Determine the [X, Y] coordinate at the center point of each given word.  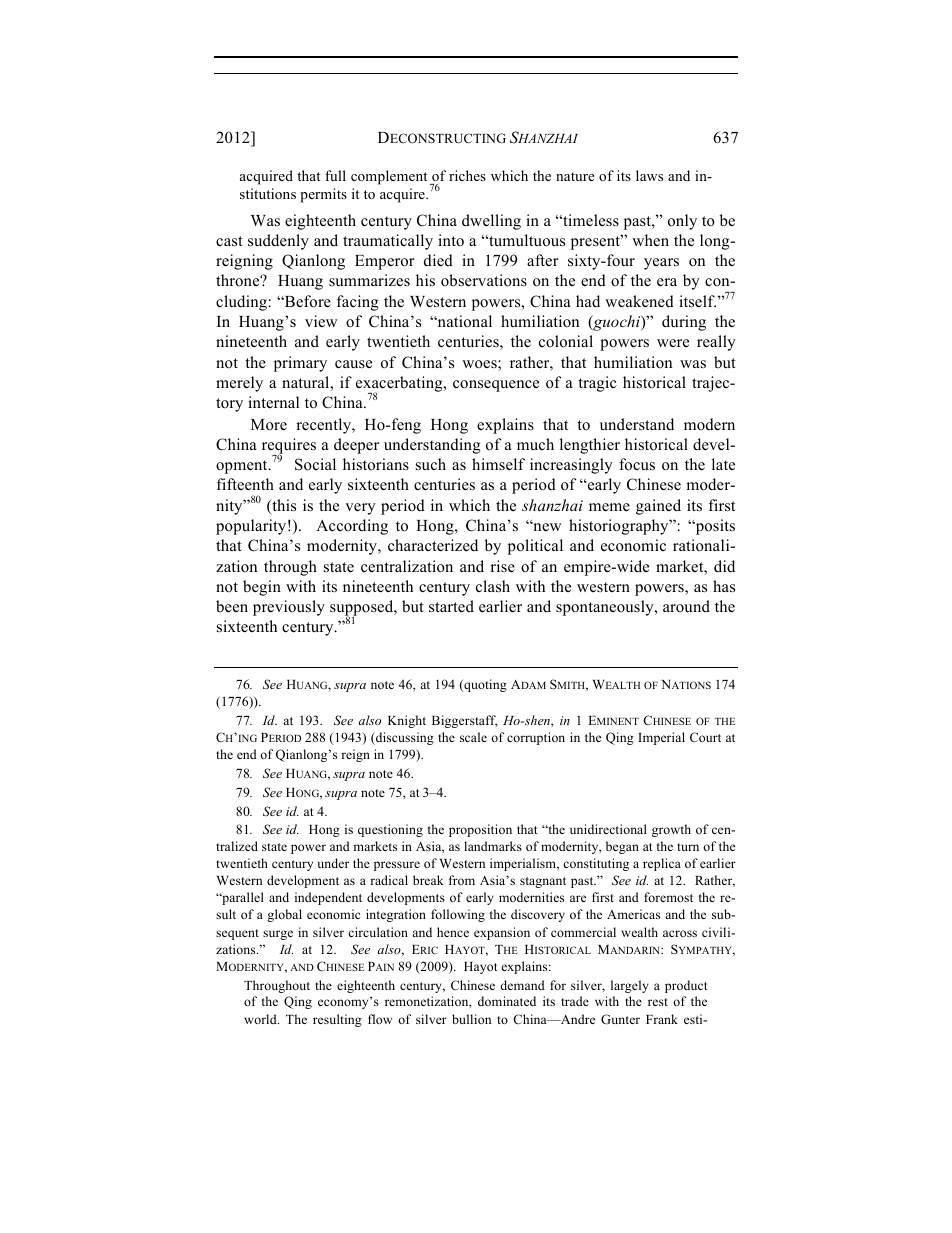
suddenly [278, 242]
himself [498, 464]
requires [289, 447]
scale [473, 737]
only [682, 222]
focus [637, 464]
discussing [404, 738]
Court [705, 737]
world [261, 1019]
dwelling [491, 222]
